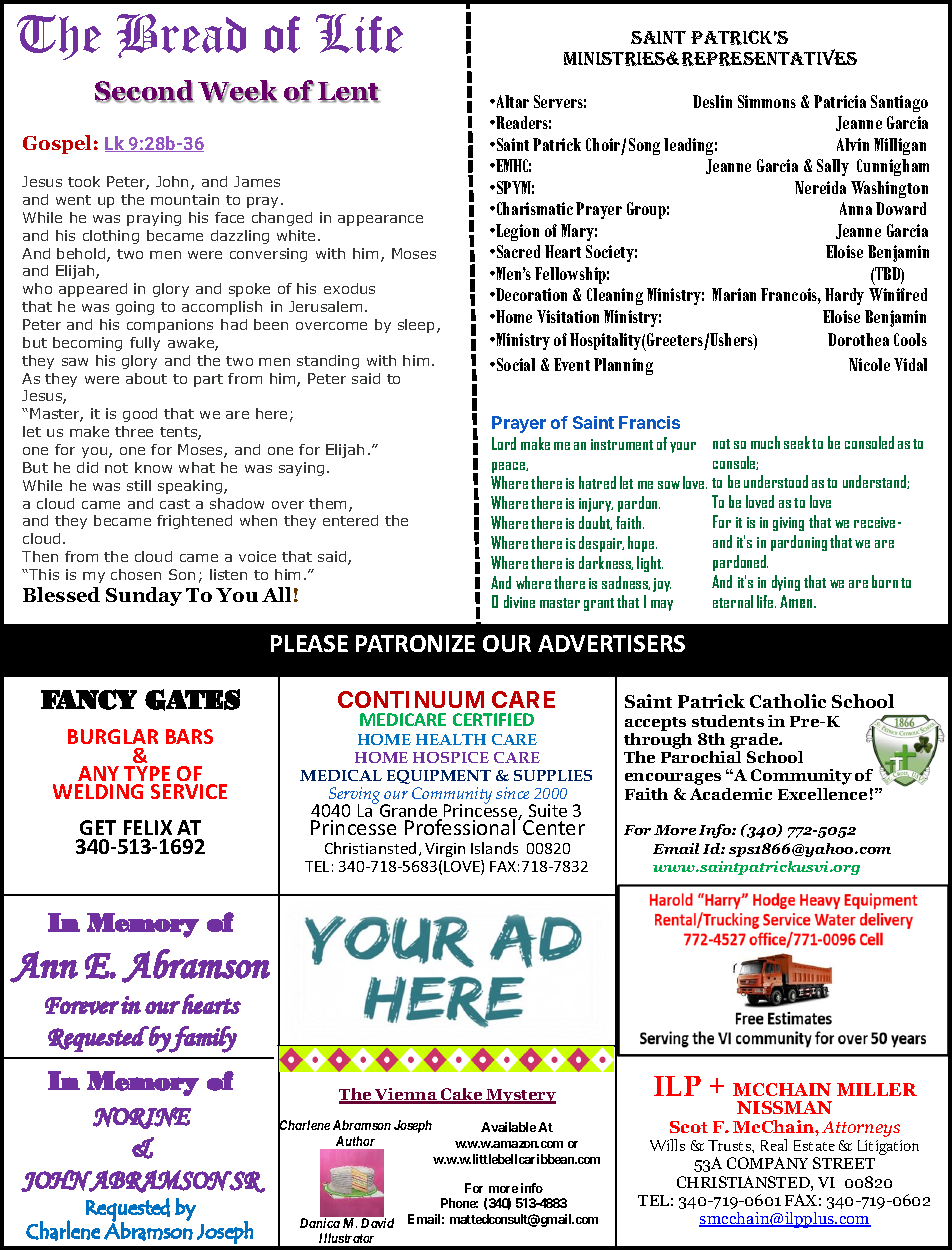  I want to click on divine, so click(519, 601).
